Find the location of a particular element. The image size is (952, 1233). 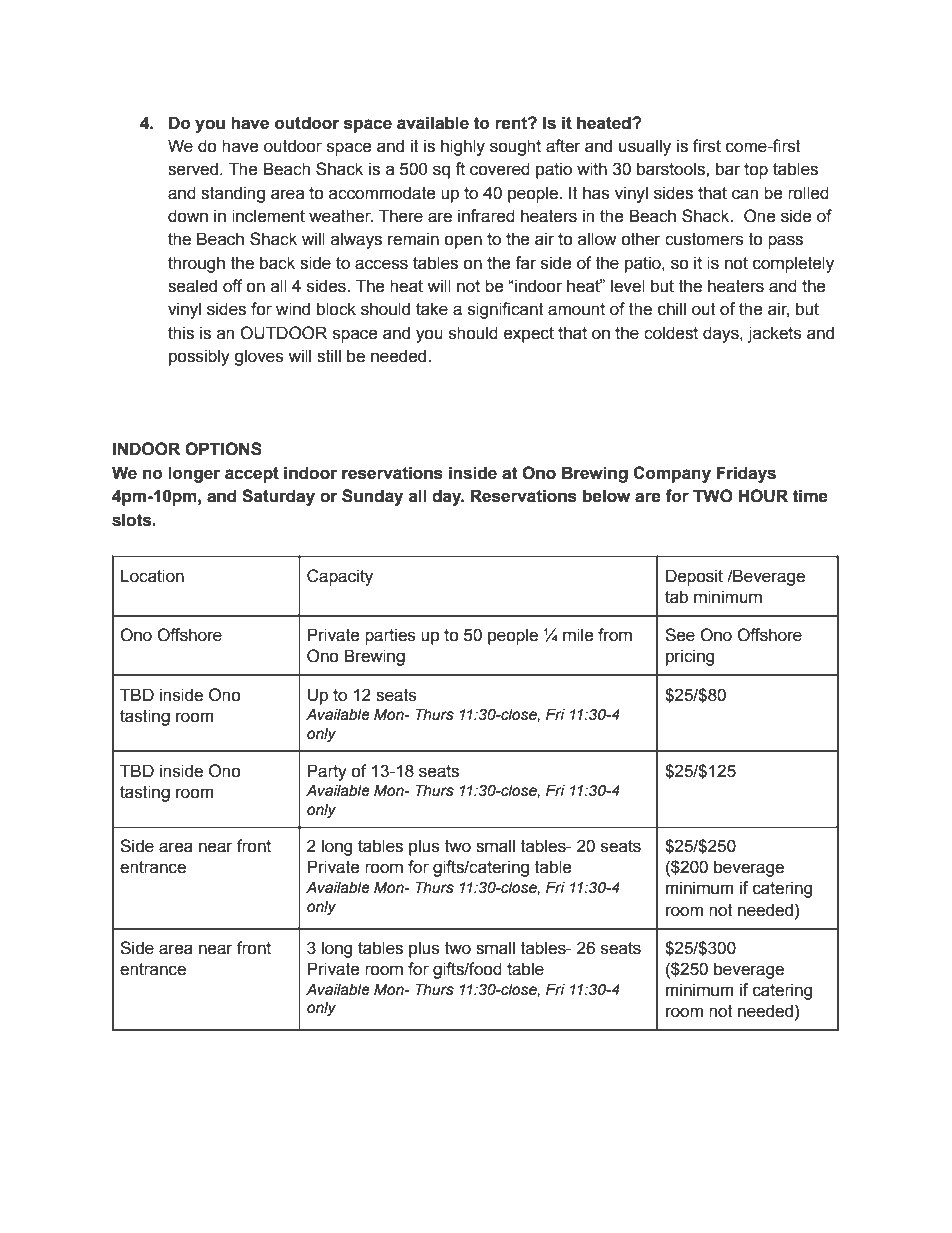

Party is located at coordinates (327, 772).
